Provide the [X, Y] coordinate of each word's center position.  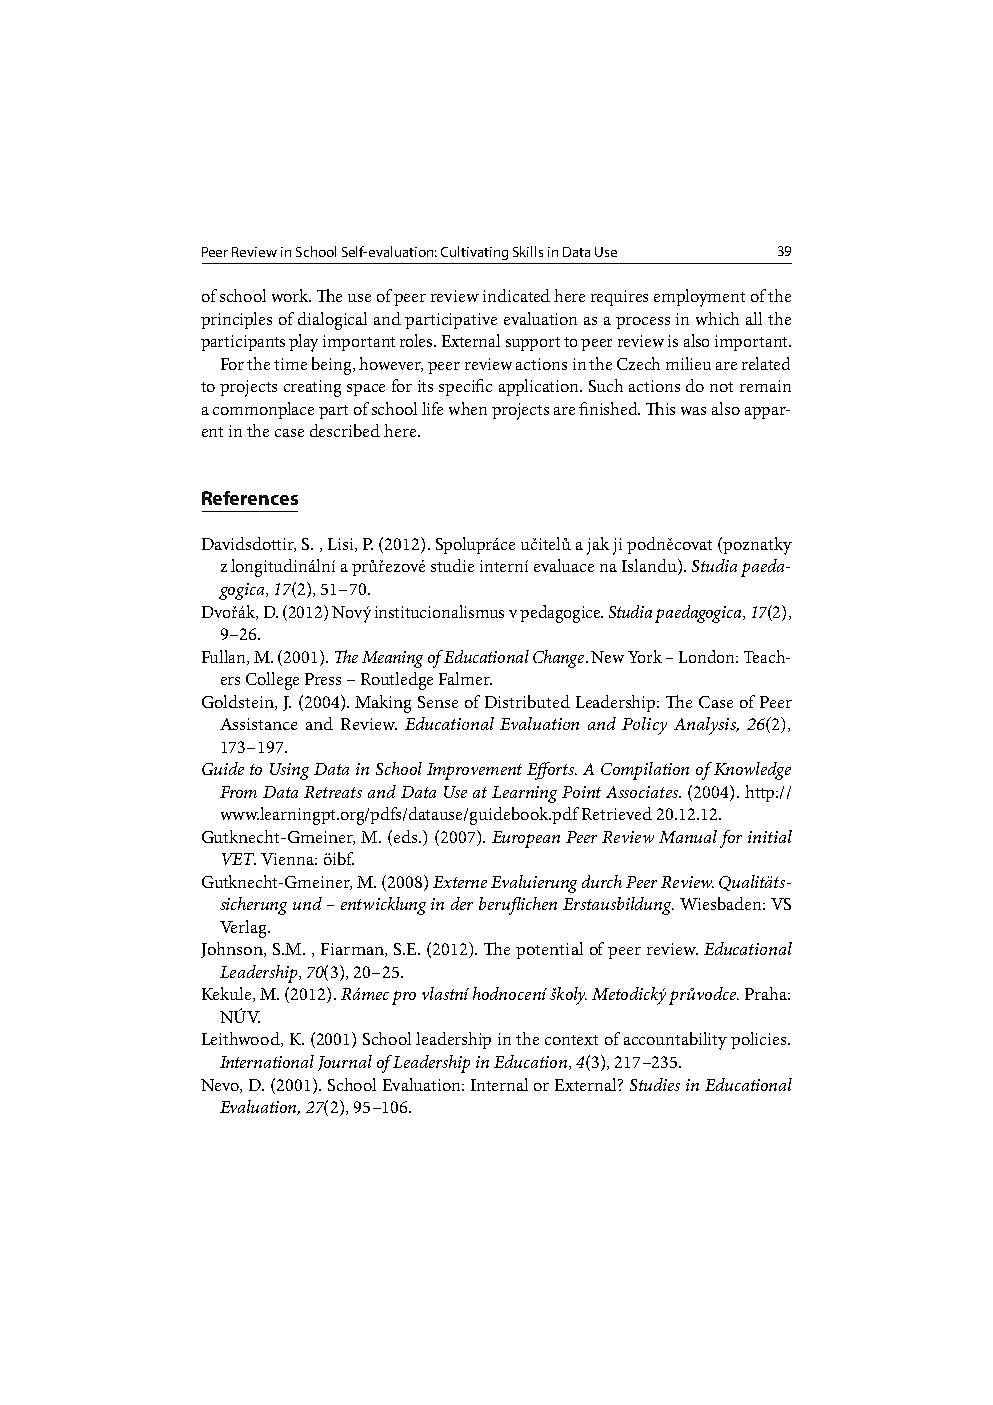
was [693, 411]
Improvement [474, 771]
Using [289, 771]
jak [598, 546]
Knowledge [752, 771]
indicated [516, 295]
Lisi [342, 545]
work [291, 295]
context [571, 1040]
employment [699, 298]
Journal [345, 1063]
